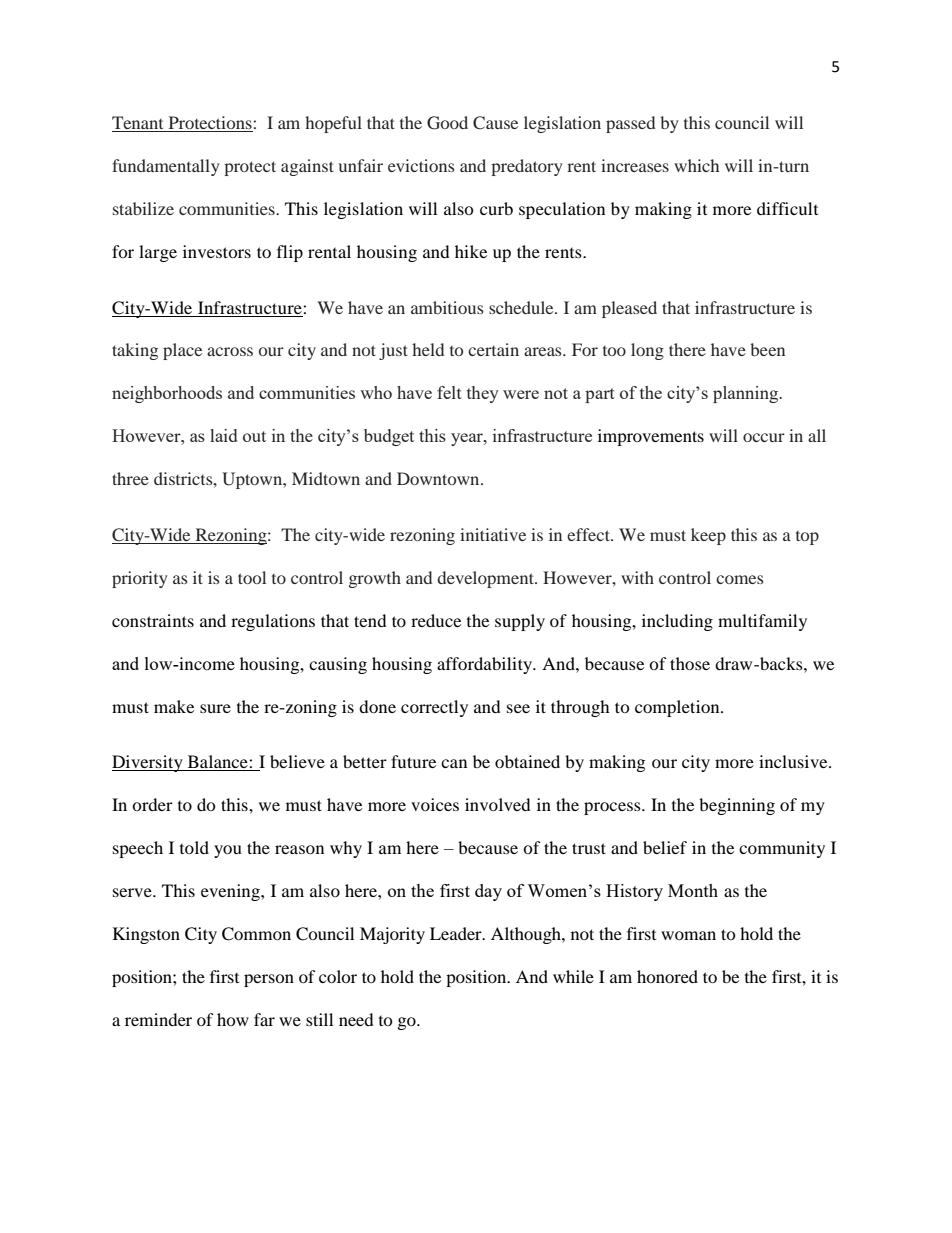 This document has height=1233, width=952. What do you see at coordinates (166, 167) in the document?
I see `fundamentally` at bounding box center [166, 167].
